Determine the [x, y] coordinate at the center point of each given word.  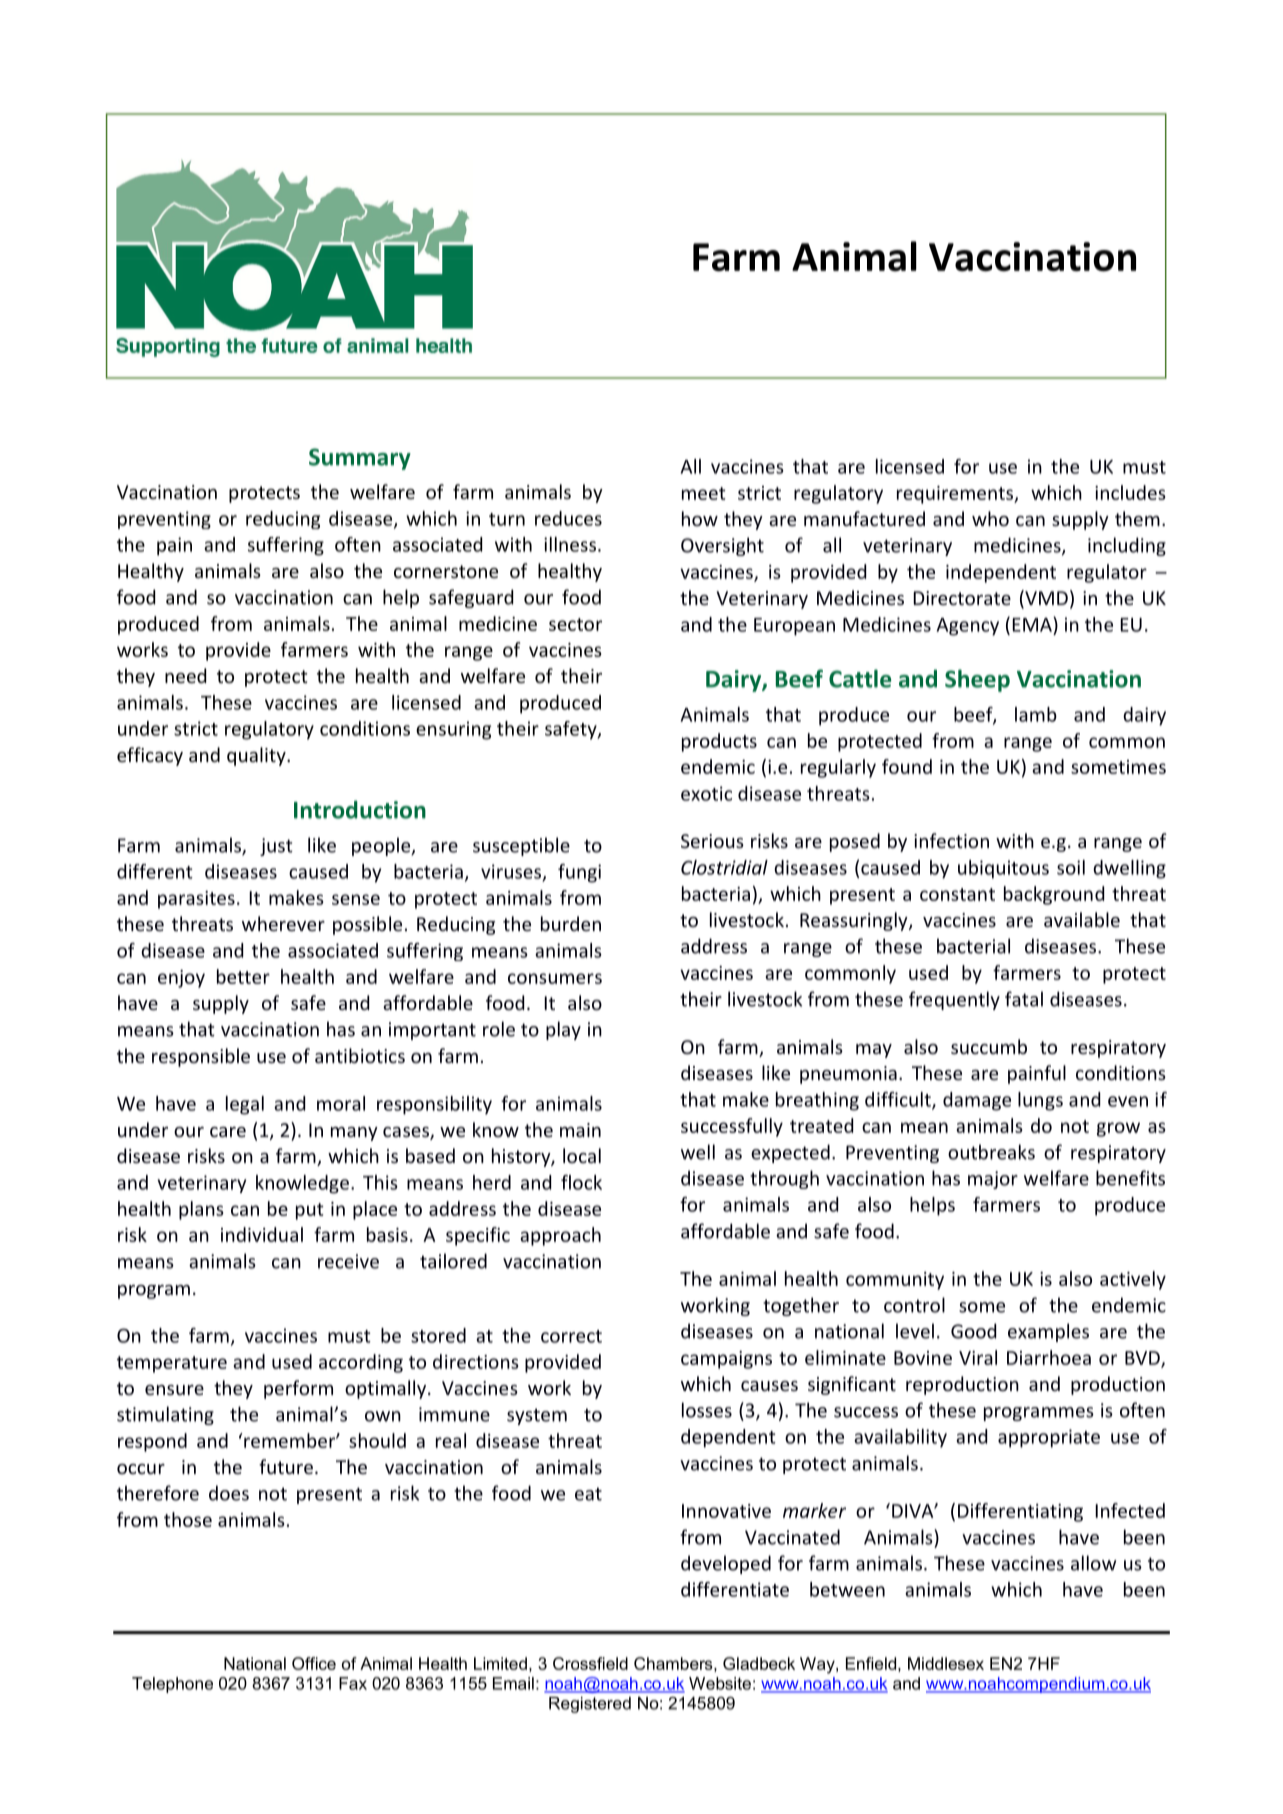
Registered [590, 1705]
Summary [360, 459]
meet [704, 493]
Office [314, 1663]
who [990, 518]
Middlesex [946, 1663]
